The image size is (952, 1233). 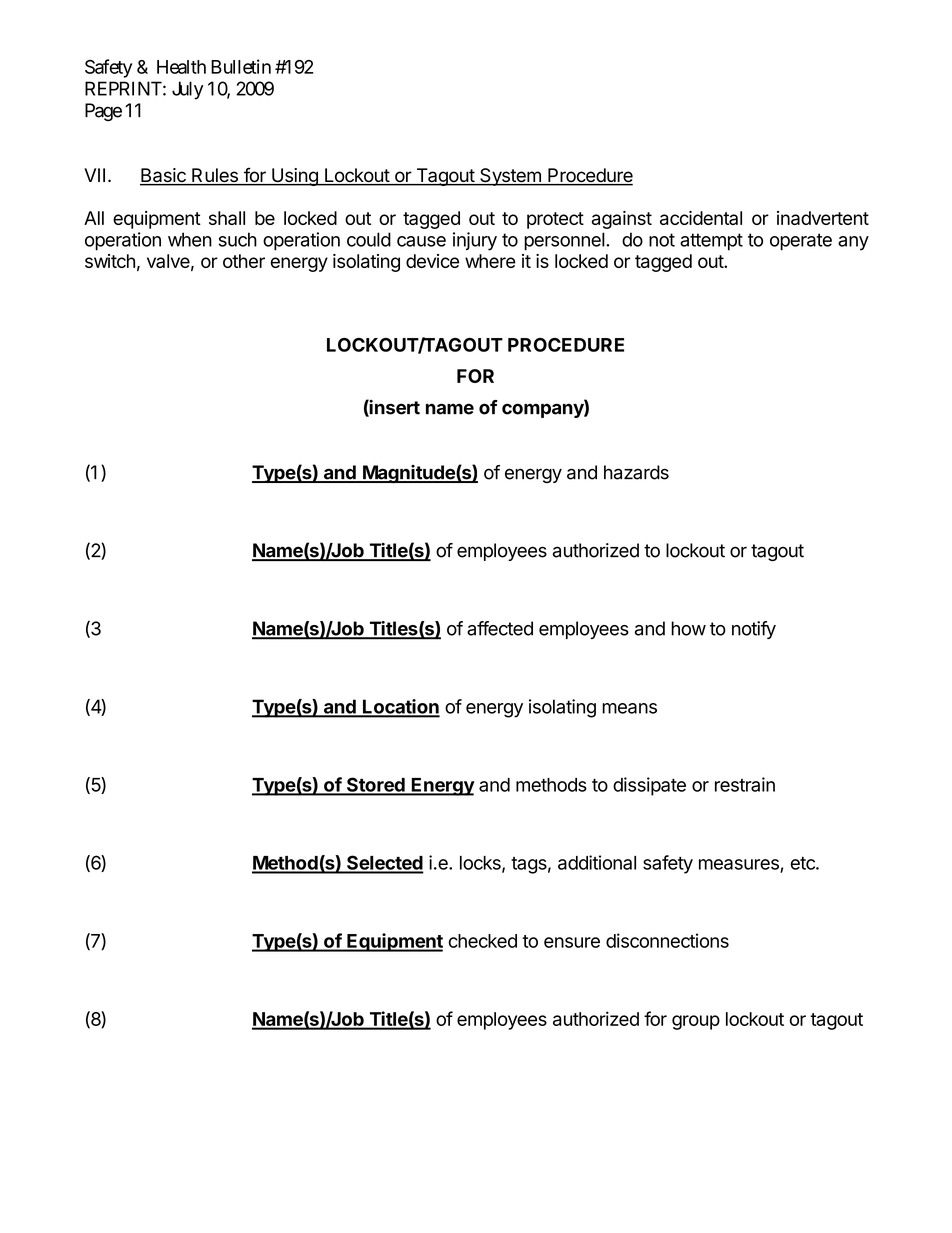 What do you see at coordinates (187, 90) in the image?
I see `July` at bounding box center [187, 90].
